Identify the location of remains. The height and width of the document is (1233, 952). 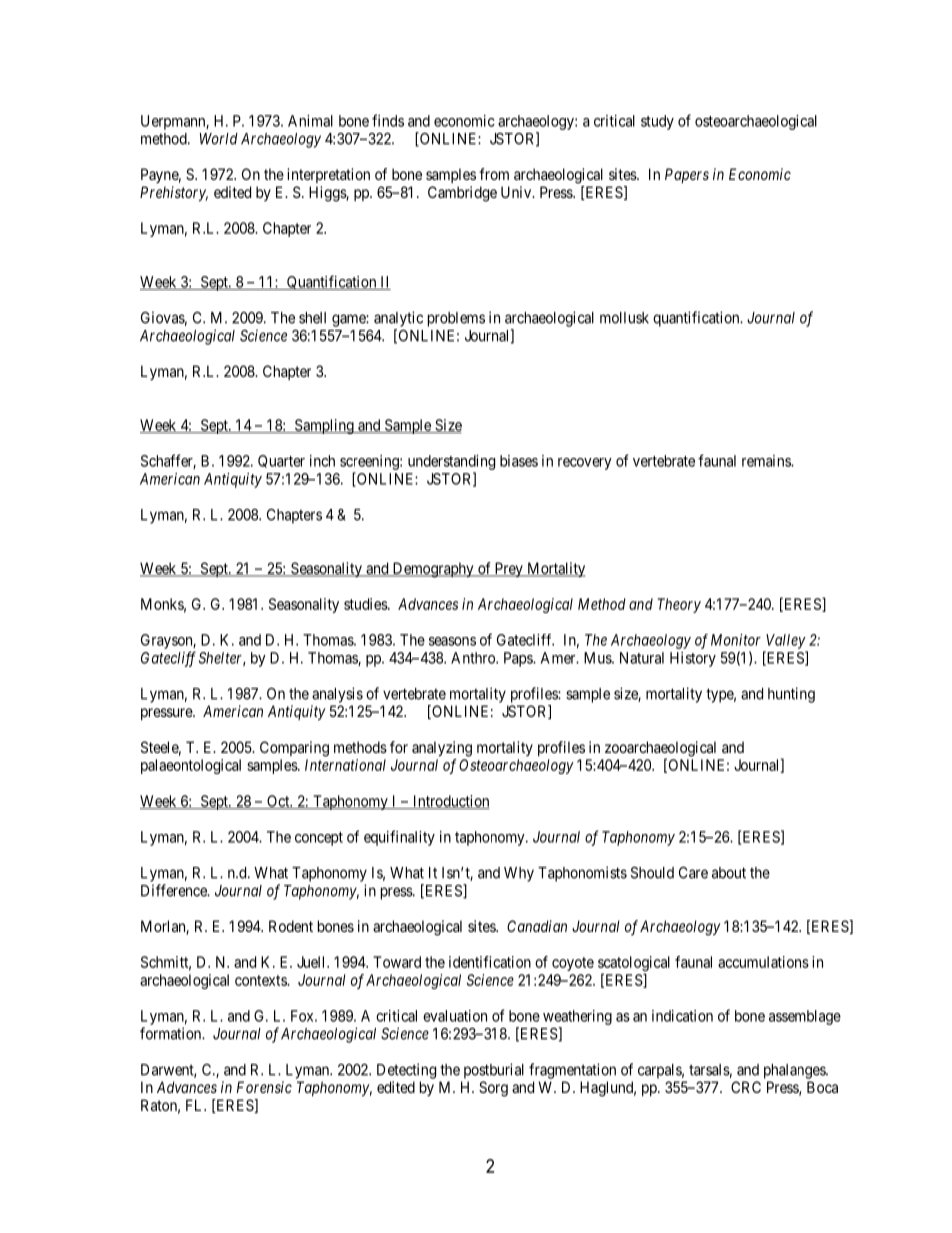
(767, 461).
